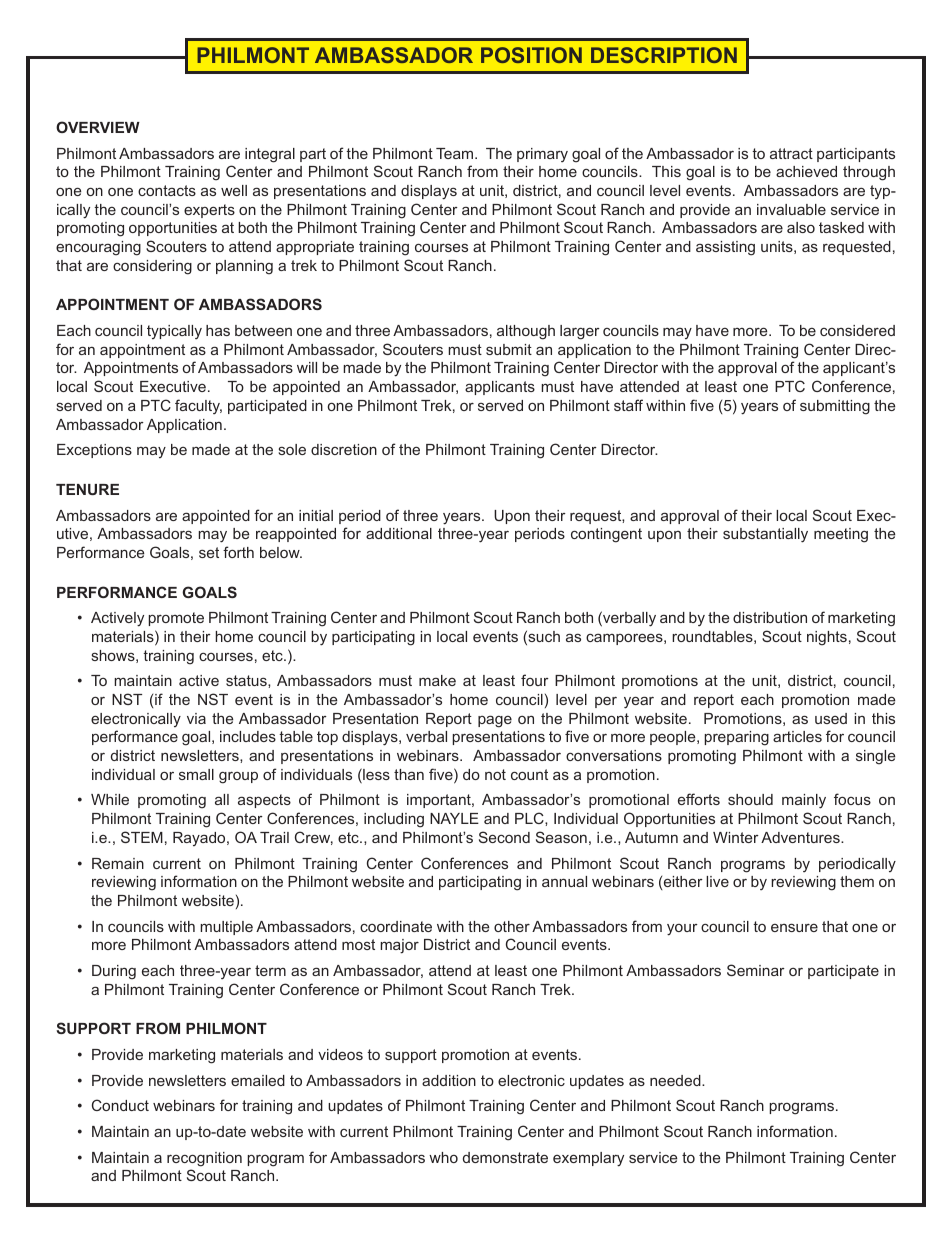 This document has width=952, height=1233. I want to click on mainly, so click(804, 801).
